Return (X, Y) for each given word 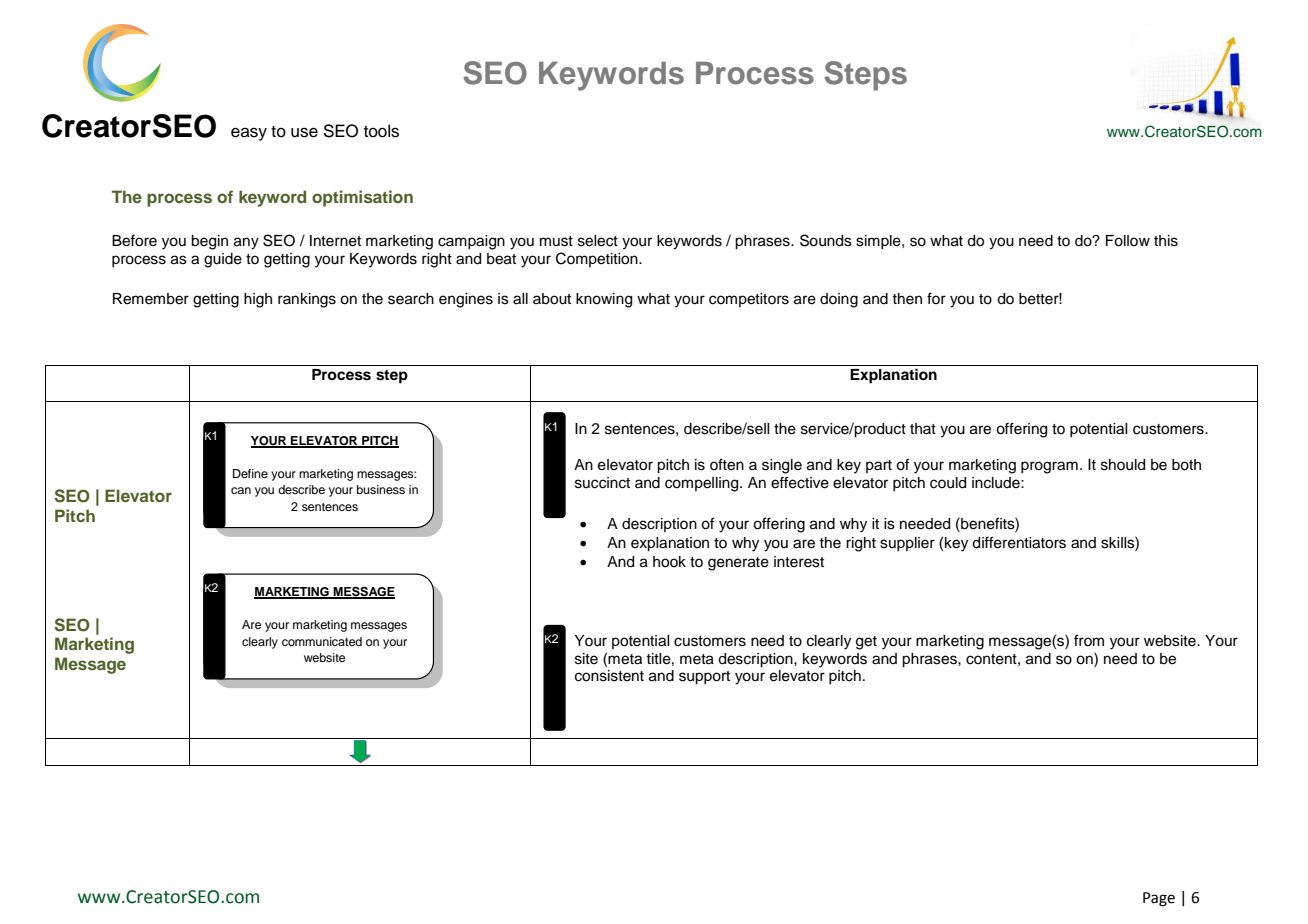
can (241, 490)
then (907, 299)
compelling (703, 484)
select (598, 241)
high (258, 300)
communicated (322, 641)
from (1089, 640)
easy (249, 134)
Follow (1128, 241)
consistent (609, 676)
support (704, 678)
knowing (604, 300)
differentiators (1019, 542)
